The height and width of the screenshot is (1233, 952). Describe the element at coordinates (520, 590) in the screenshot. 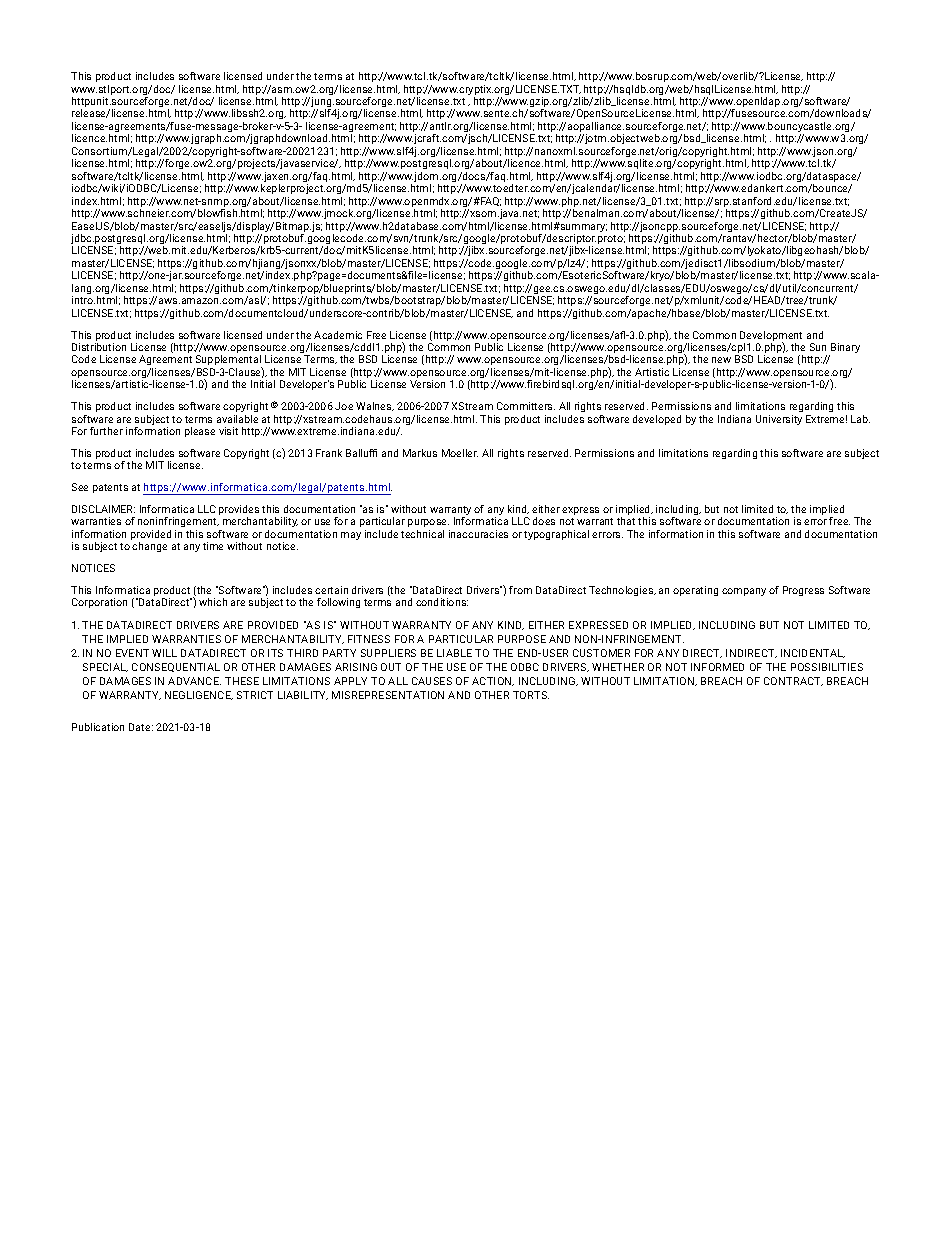

I see `from` at that location.
